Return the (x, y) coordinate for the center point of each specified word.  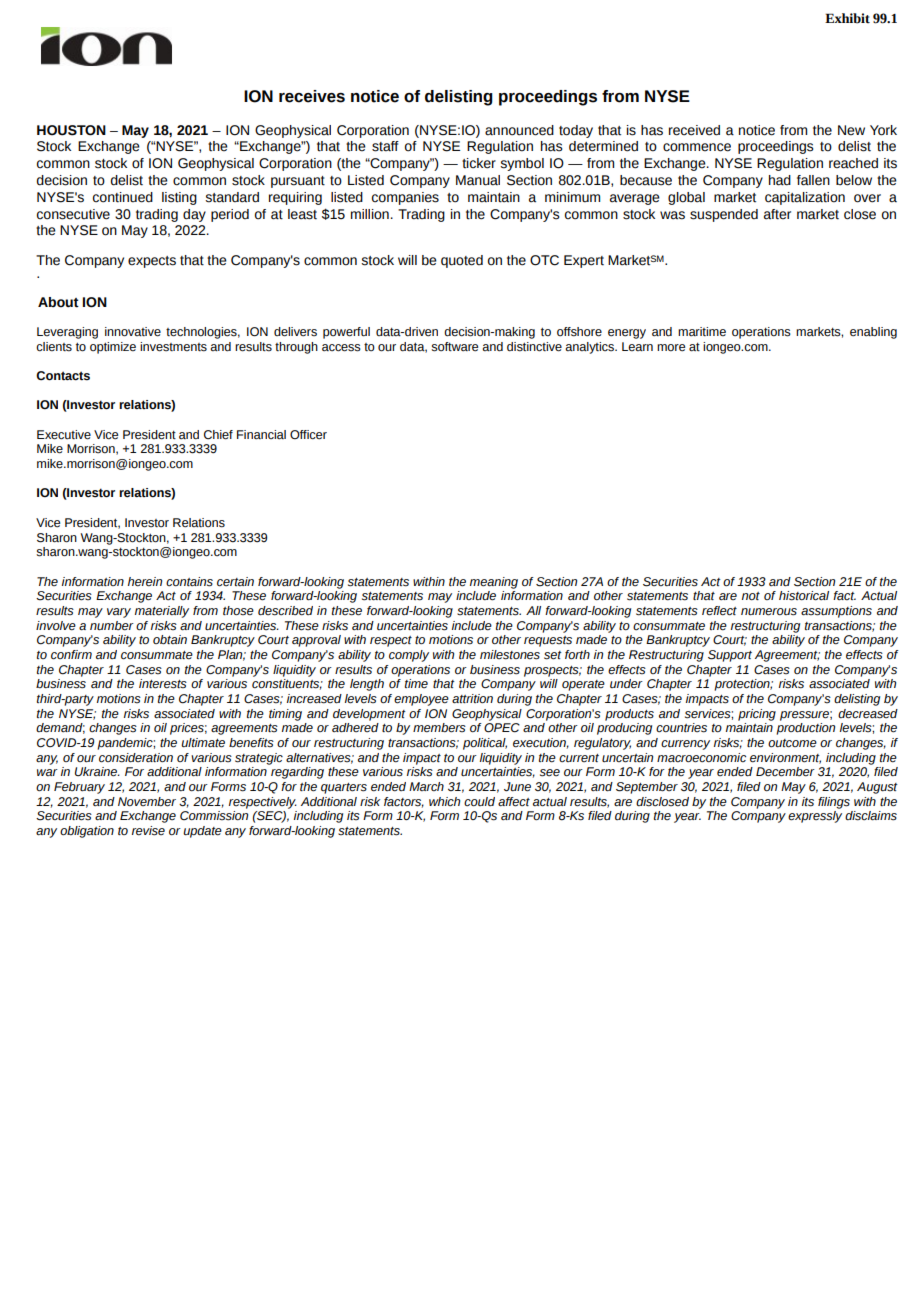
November (147, 802)
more (671, 348)
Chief (218, 435)
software (454, 347)
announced (519, 130)
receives (312, 96)
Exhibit (847, 18)
